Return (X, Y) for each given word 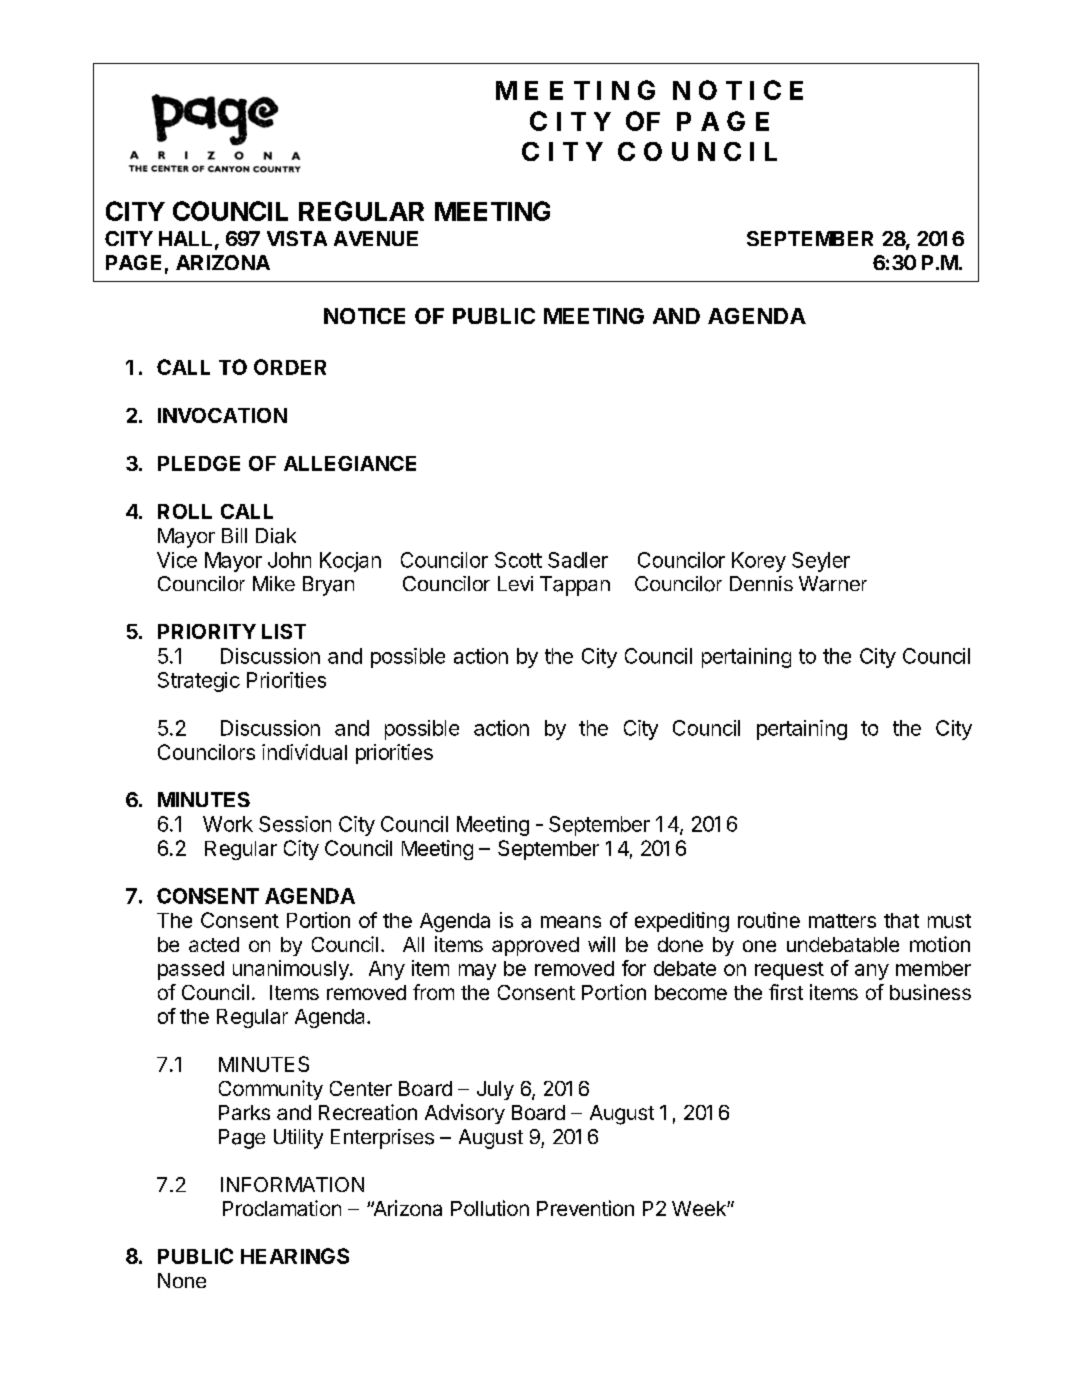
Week (700, 1208)
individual (304, 752)
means (571, 922)
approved (535, 946)
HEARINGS (295, 1256)
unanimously (292, 970)
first (786, 992)
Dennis (761, 583)
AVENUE (376, 238)
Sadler (578, 560)
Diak (276, 536)
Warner (833, 584)
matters (842, 921)
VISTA (297, 238)
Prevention (585, 1208)
